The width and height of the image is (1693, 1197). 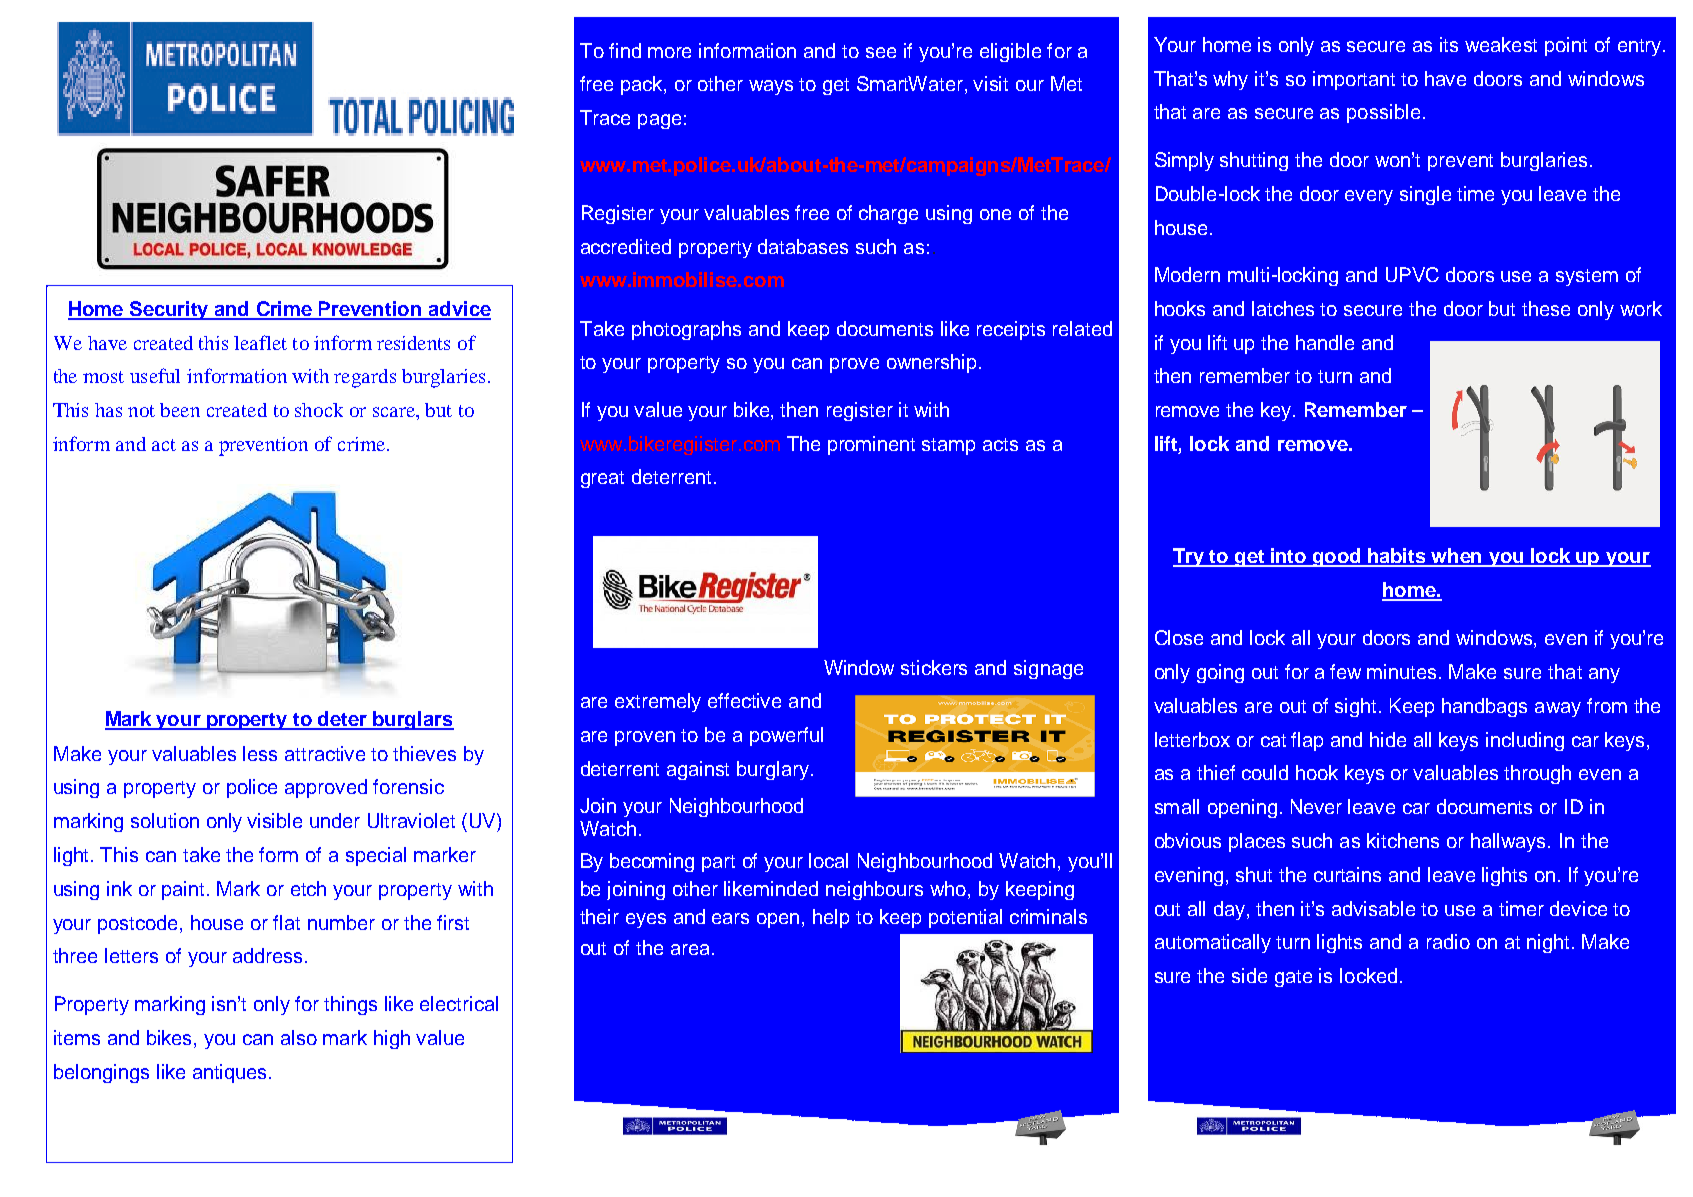 What do you see at coordinates (1354, 80) in the image?
I see `important` at bounding box center [1354, 80].
